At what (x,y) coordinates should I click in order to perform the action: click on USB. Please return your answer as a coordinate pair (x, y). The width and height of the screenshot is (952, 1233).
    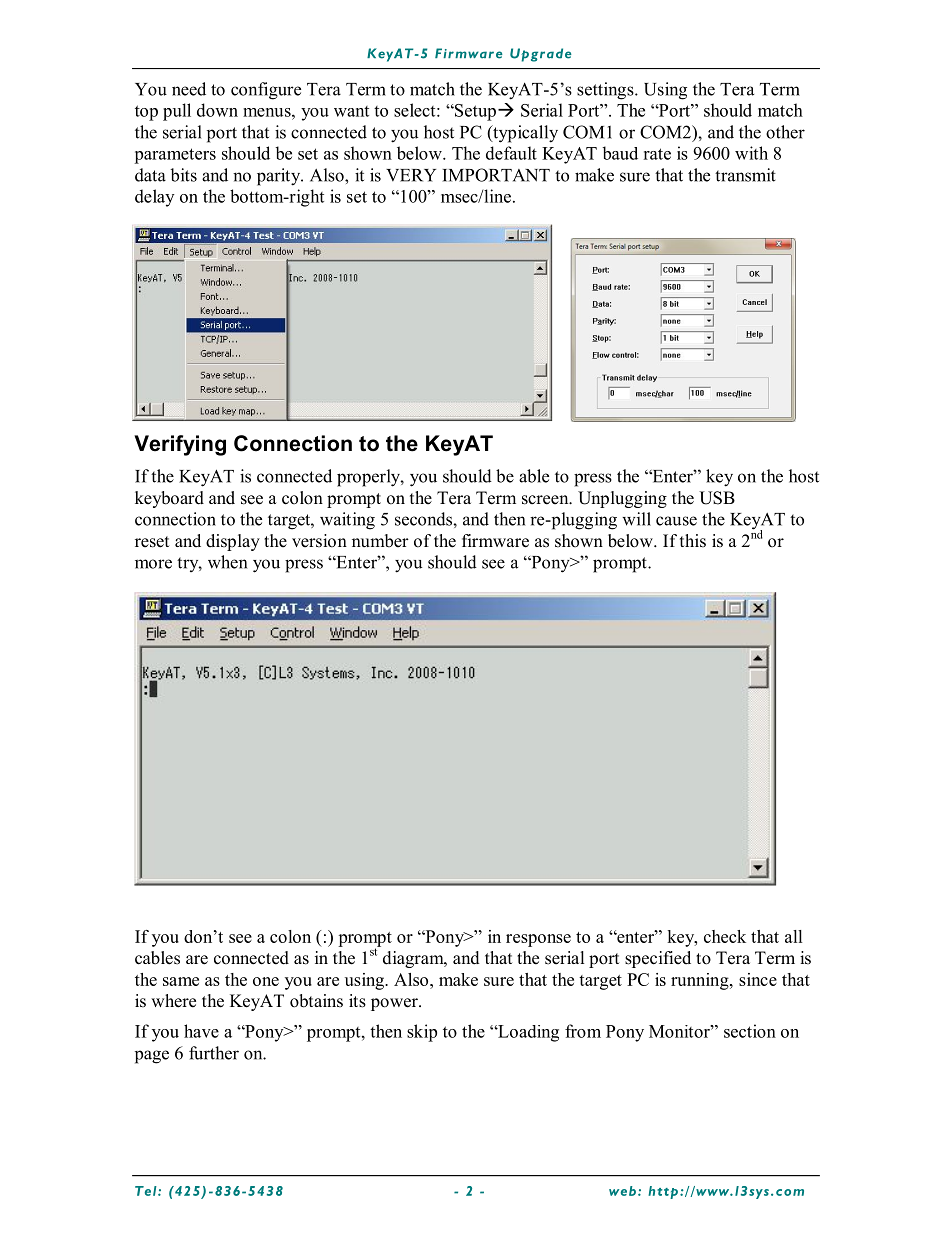
    Looking at the image, I should click on (717, 498).
